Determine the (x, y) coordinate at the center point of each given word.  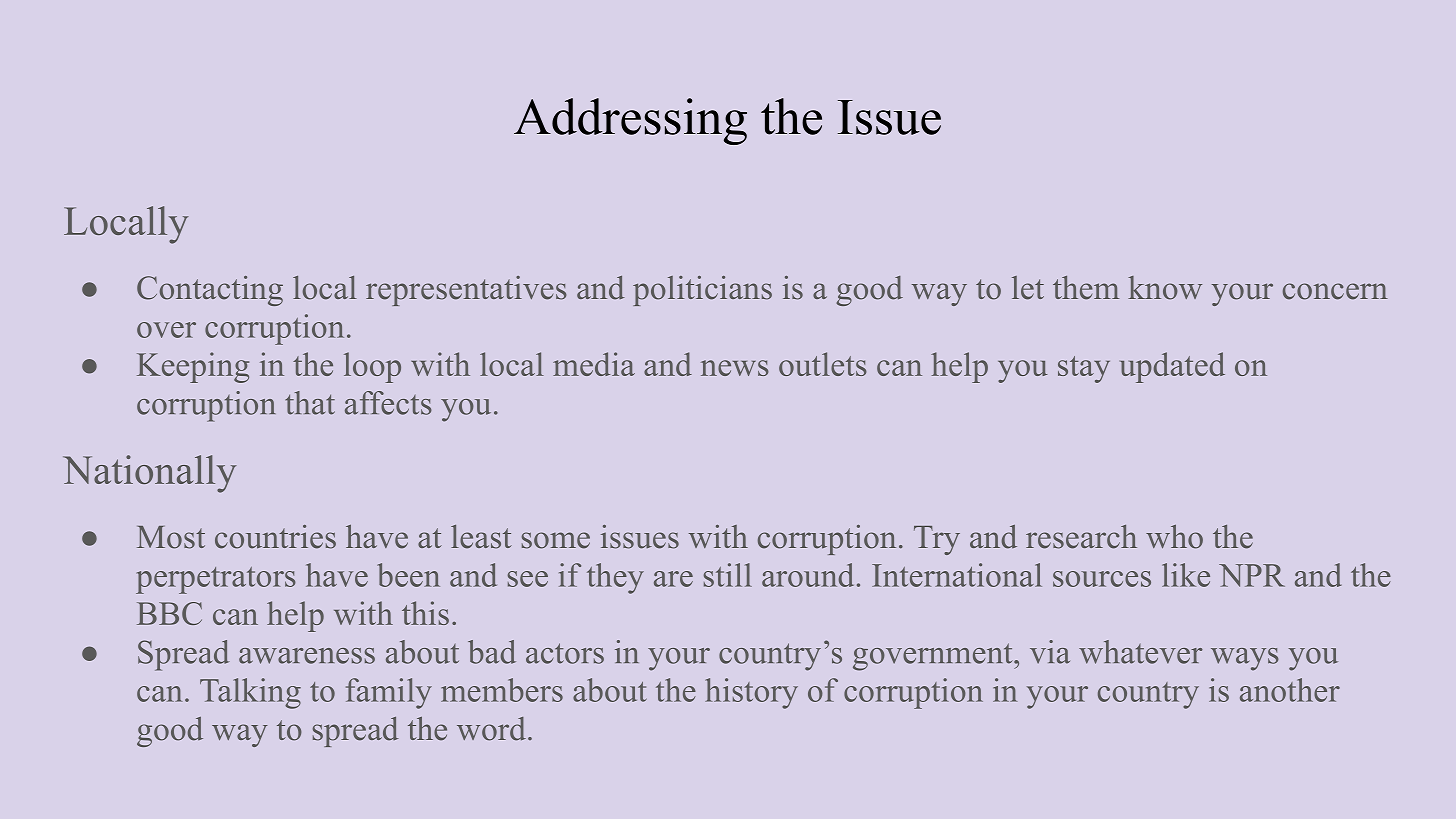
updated (1172, 367)
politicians (702, 291)
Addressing (630, 121)
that (310, 403)
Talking (250, 693)
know (1165, 288)
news (735, 368)
